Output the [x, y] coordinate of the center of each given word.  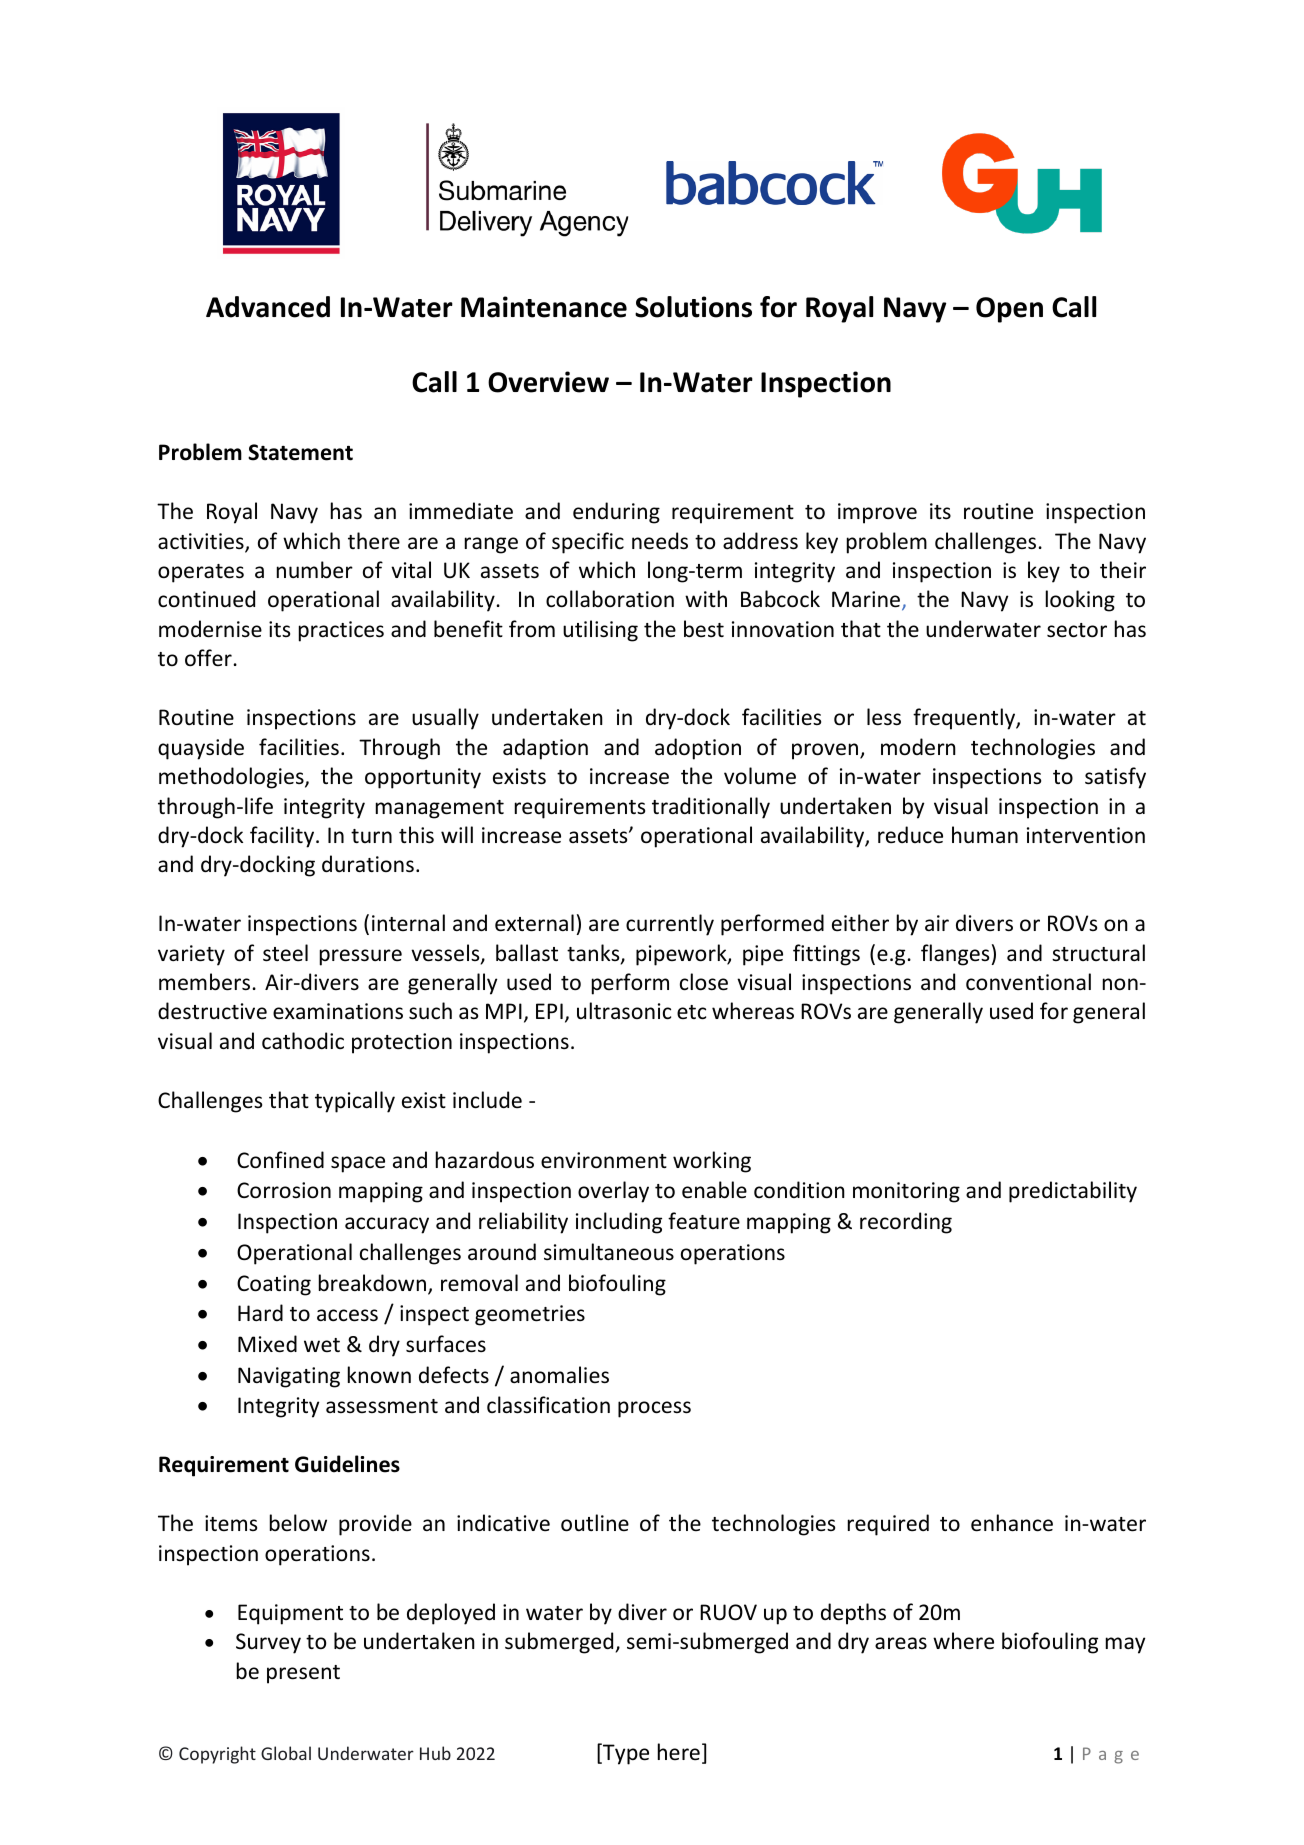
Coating [274, 1285]
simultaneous [609, 1252]
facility [283, 837]
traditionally [711, 808]
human [985, 834]
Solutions [693, 307]
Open [1009, 310]
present [303, 1674]
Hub [435, 1753]
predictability [1073, 1192]
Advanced [268, 307]
